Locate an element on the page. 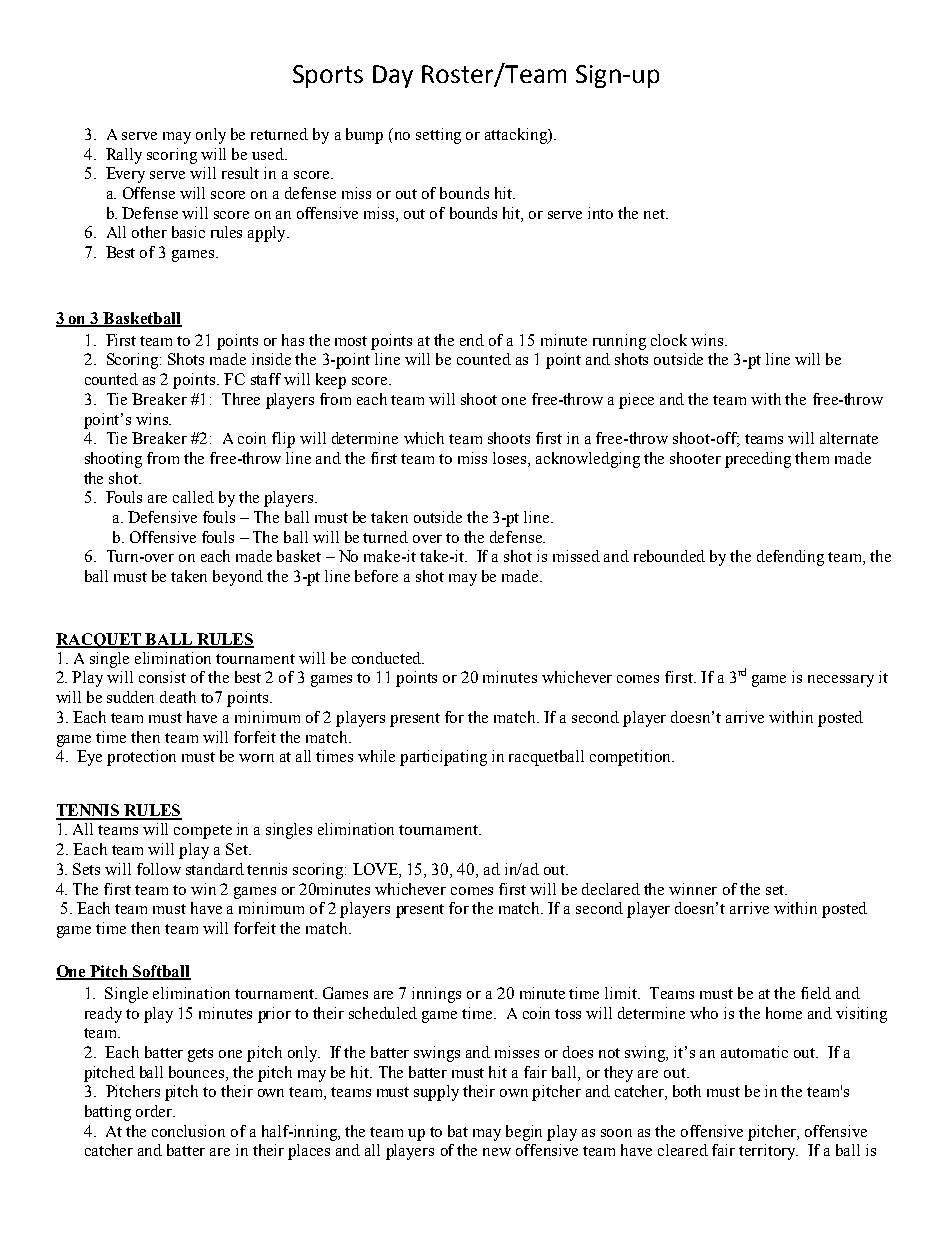 This page has width=952, height=1233. beyond is located at coordinates (238, 578).
